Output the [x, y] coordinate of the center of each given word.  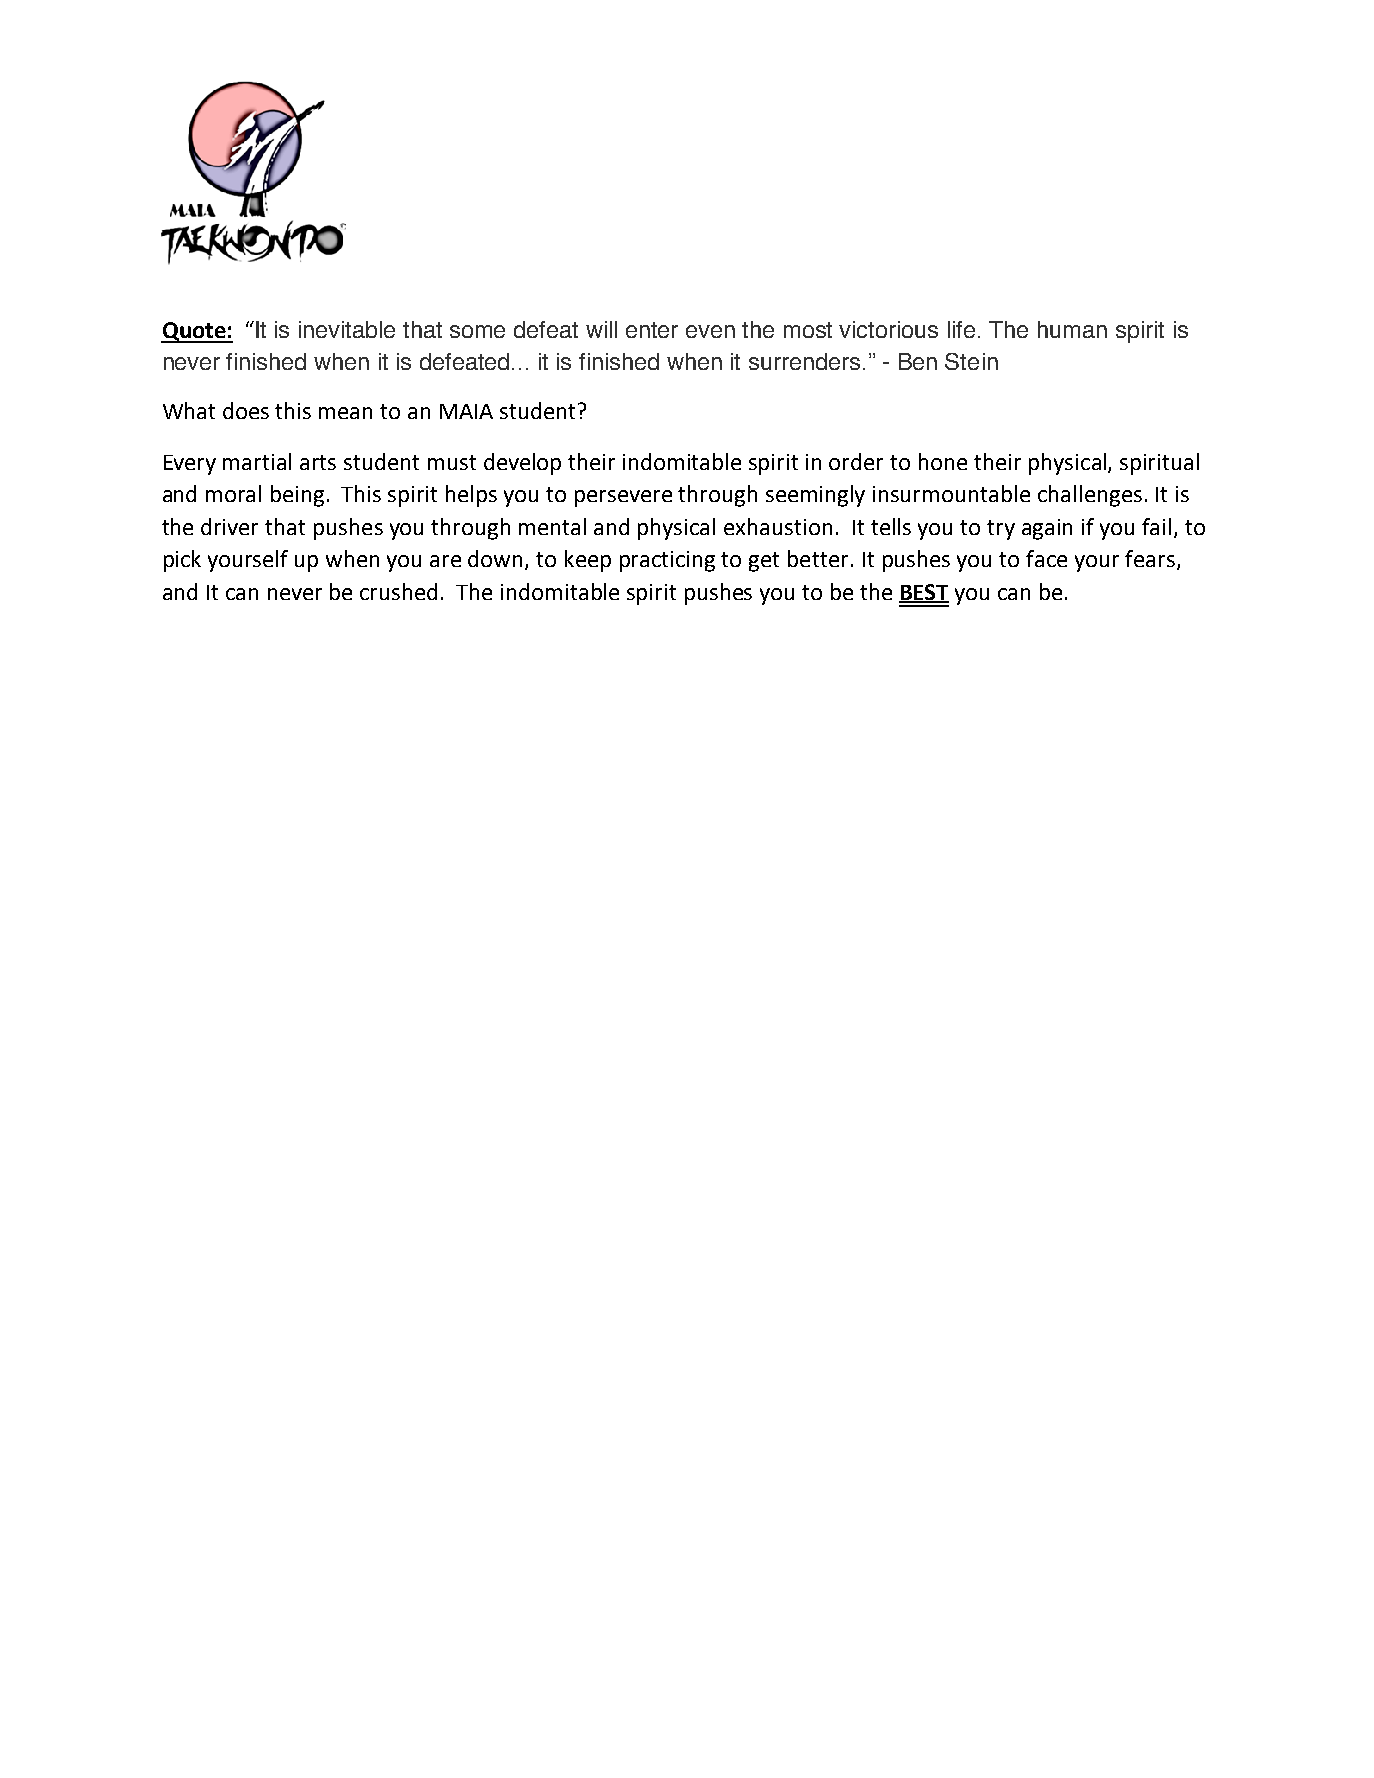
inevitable [347, 329]
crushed [398, 591]
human [1072, 329]
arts [318, 462]
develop [522, 464]
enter [652, 330]
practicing [667, 561]
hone [943, 461]
